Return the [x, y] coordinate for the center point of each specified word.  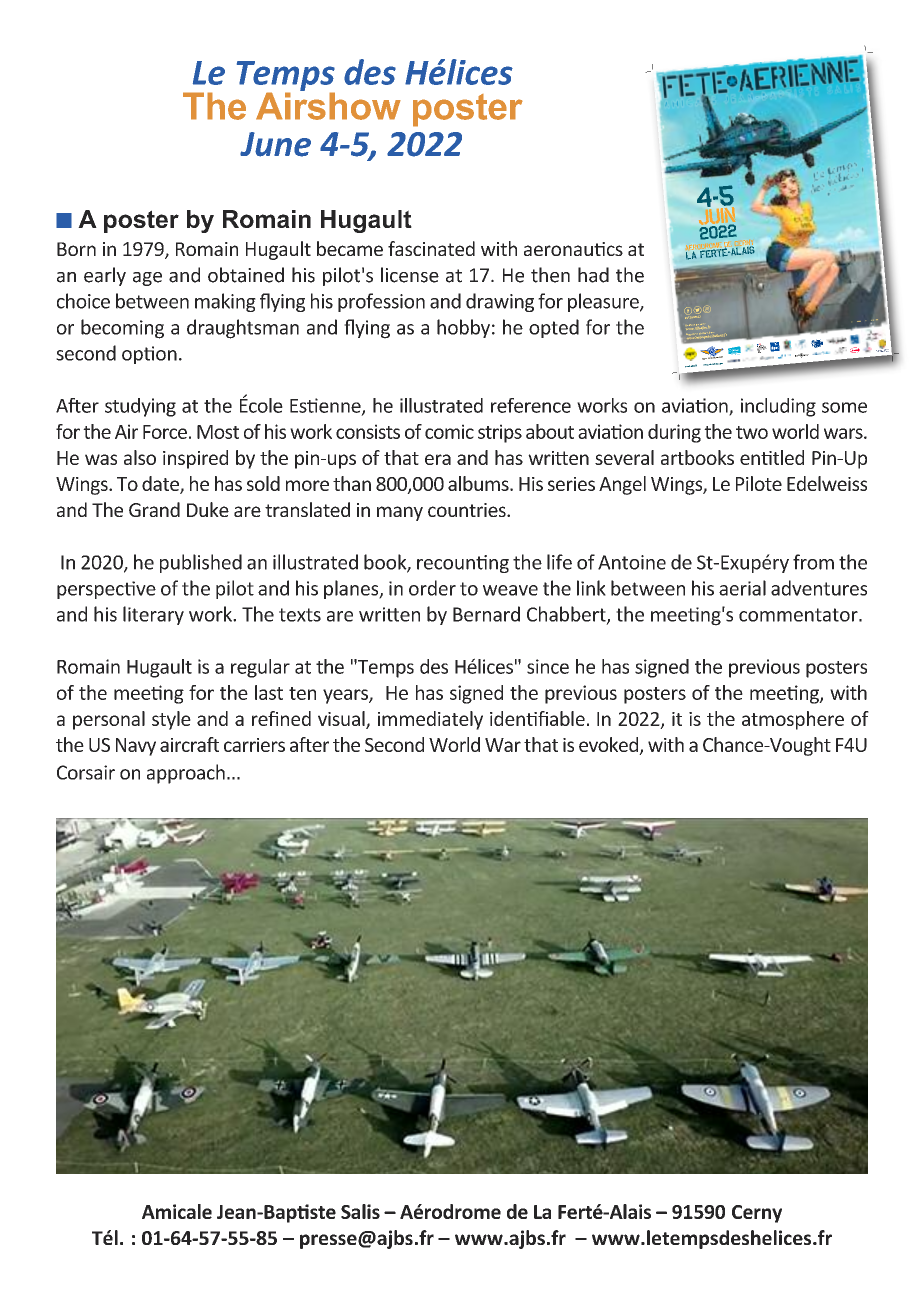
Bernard [486, 614]
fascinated [431, 248]
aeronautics [573, 249]
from [813, 562]
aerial [742, 588]
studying [140, 407]
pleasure [604, 302]
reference [531, 405]
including [778, 407]
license [410, 275]
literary [153, 615]
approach [186, 774]
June [275, 144]
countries [468, 510]
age [147, 279]
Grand [154, 509]
